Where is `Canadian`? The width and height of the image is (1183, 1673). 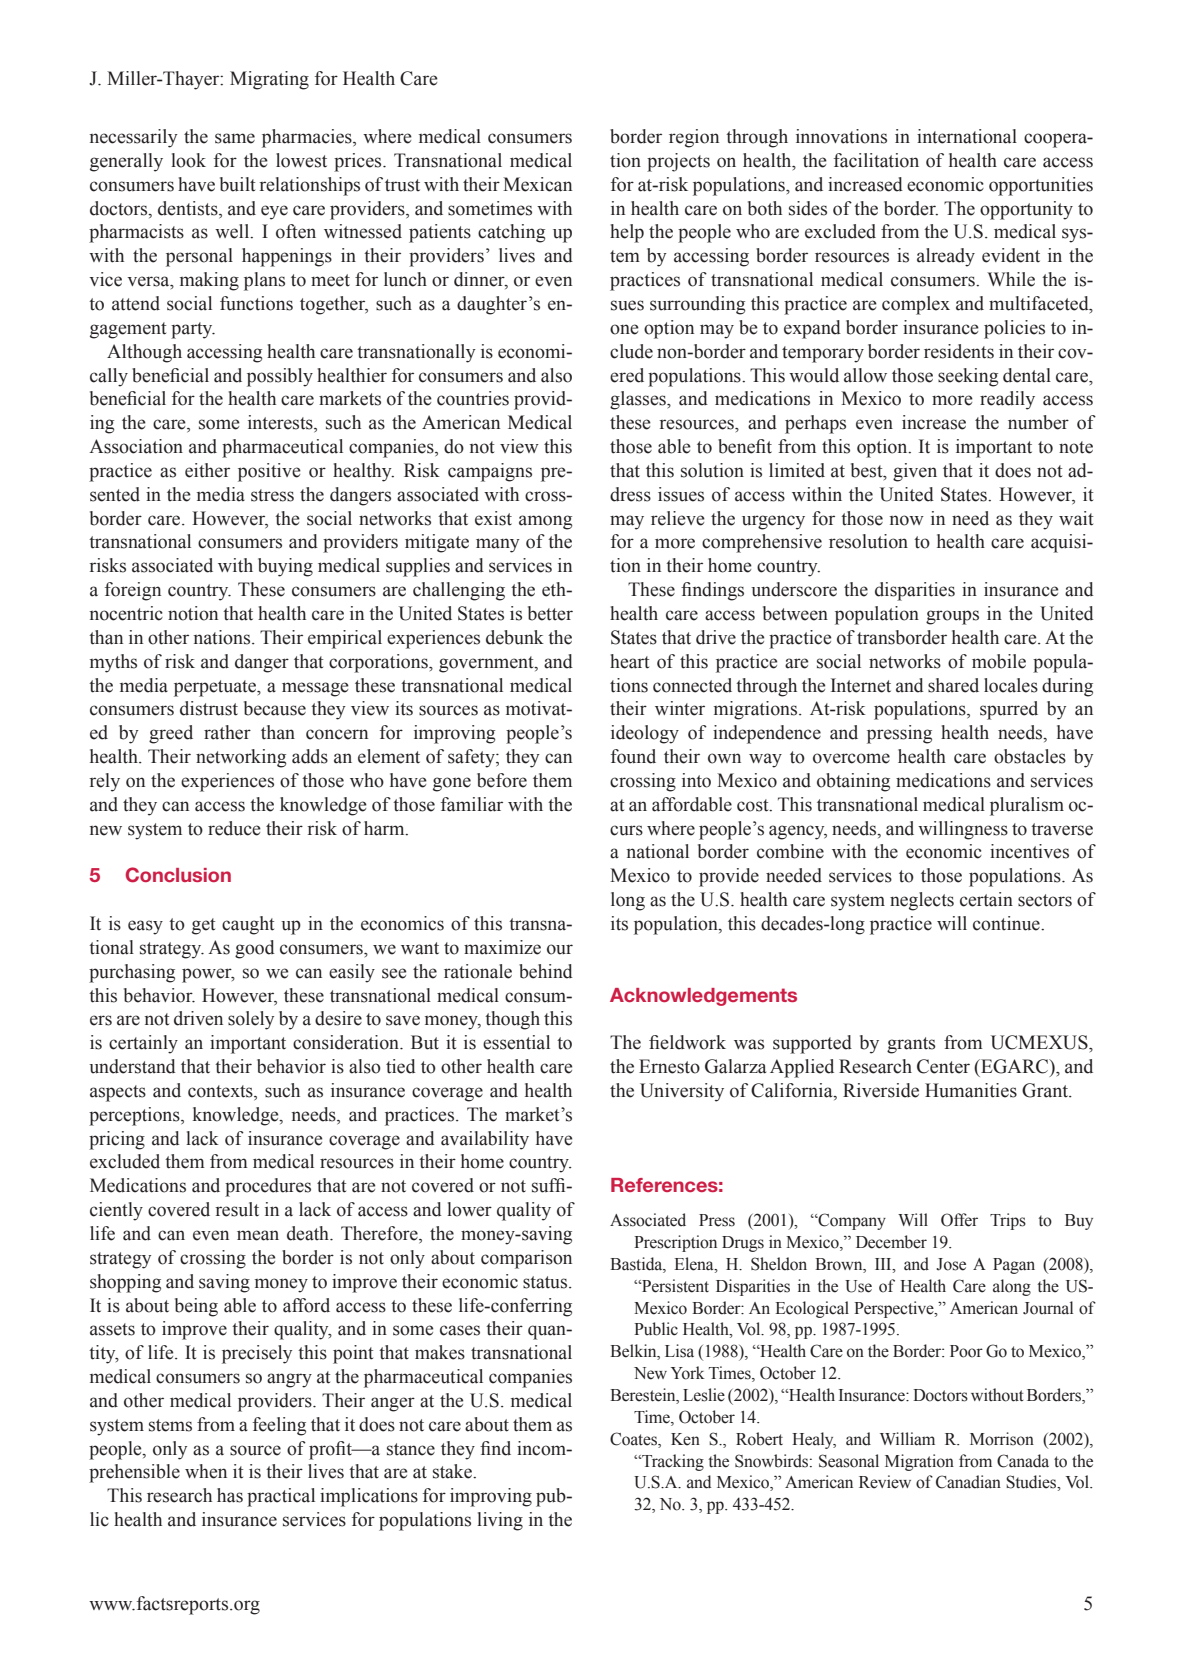 Canadian is located at coordinates (968, 1482).
